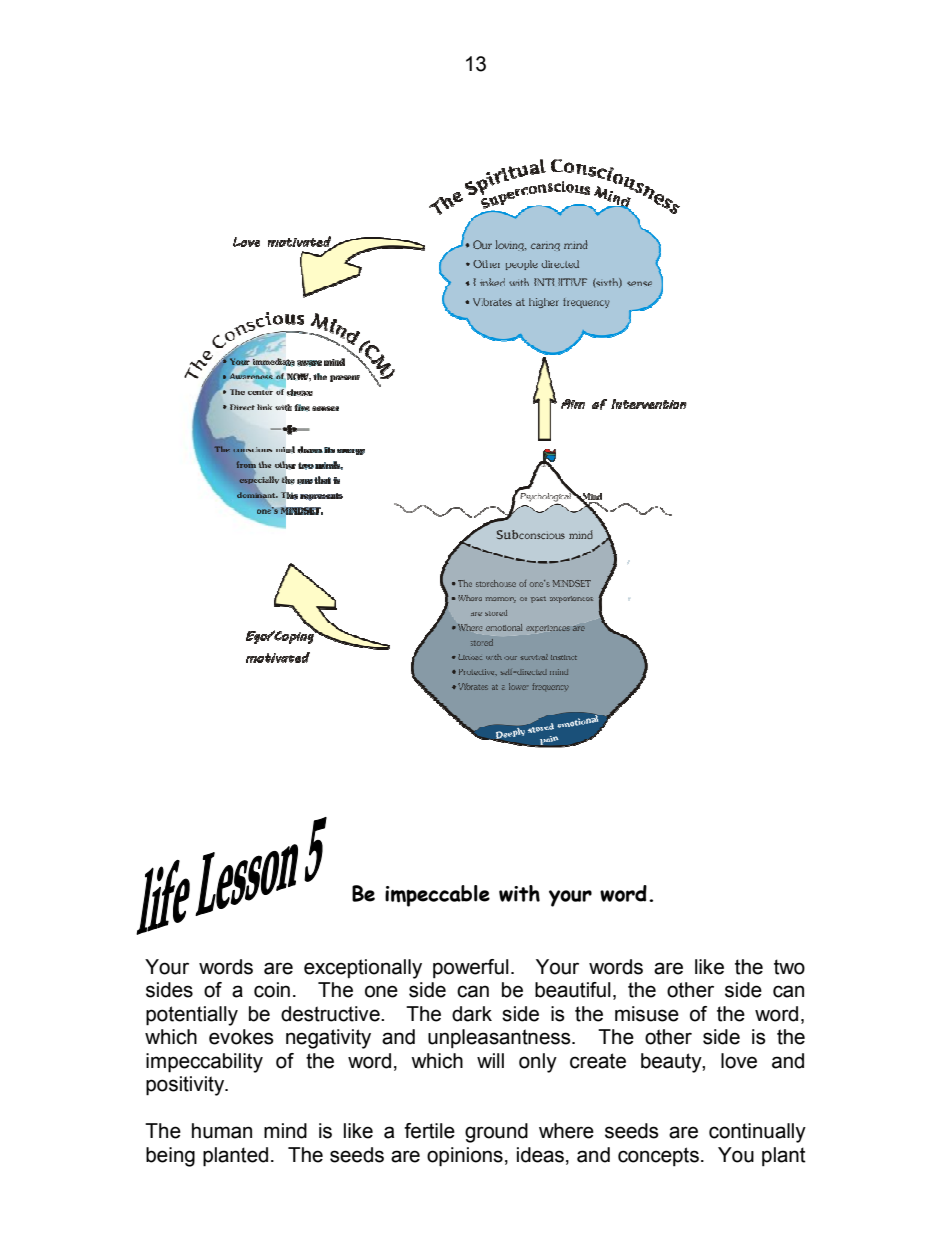 The image size is (952, 1233). Describe the element at coordinates (272, 990) in the document. I see `coin` at that location.
